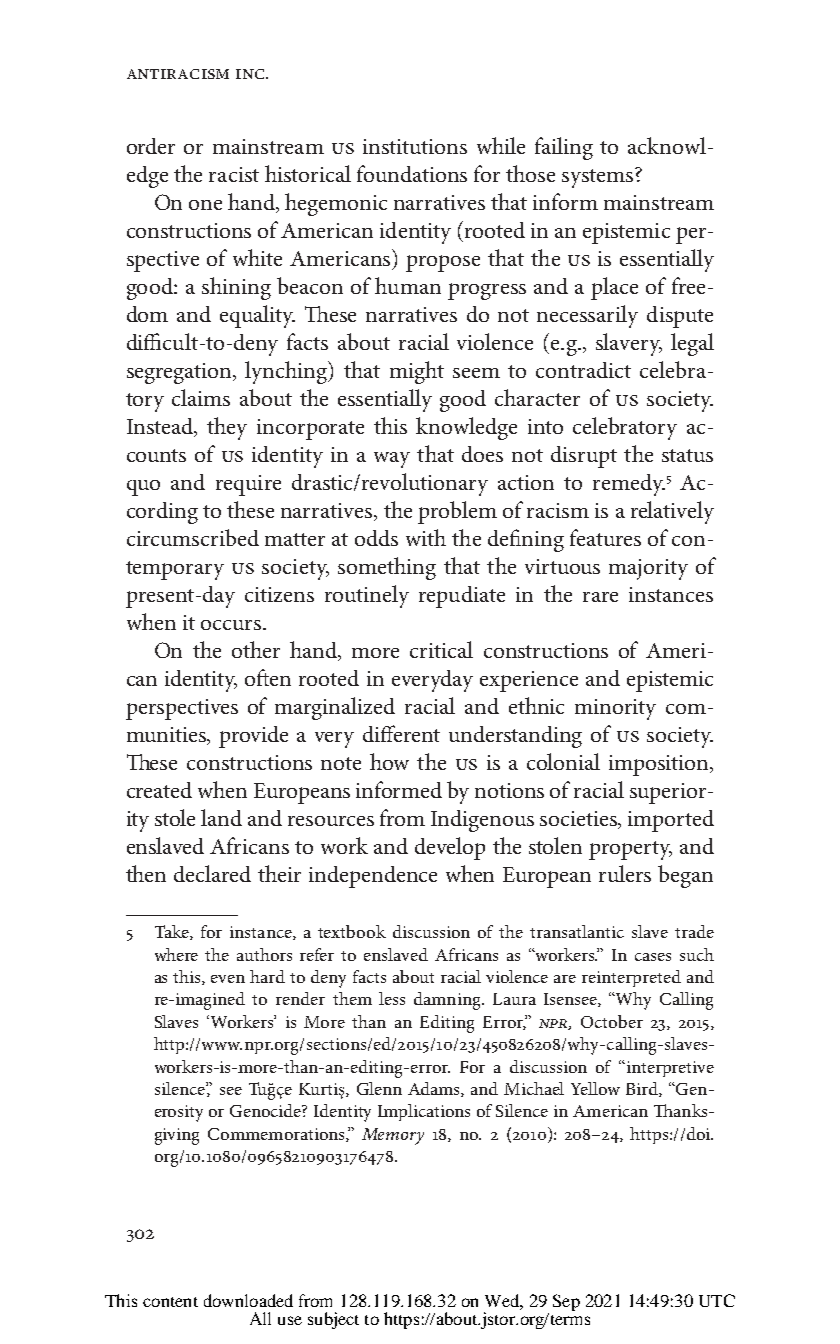  What do you see at coordinates (193, 537) in the screenshot?
I see `circumscribed` at bounding box center [193, 537].
